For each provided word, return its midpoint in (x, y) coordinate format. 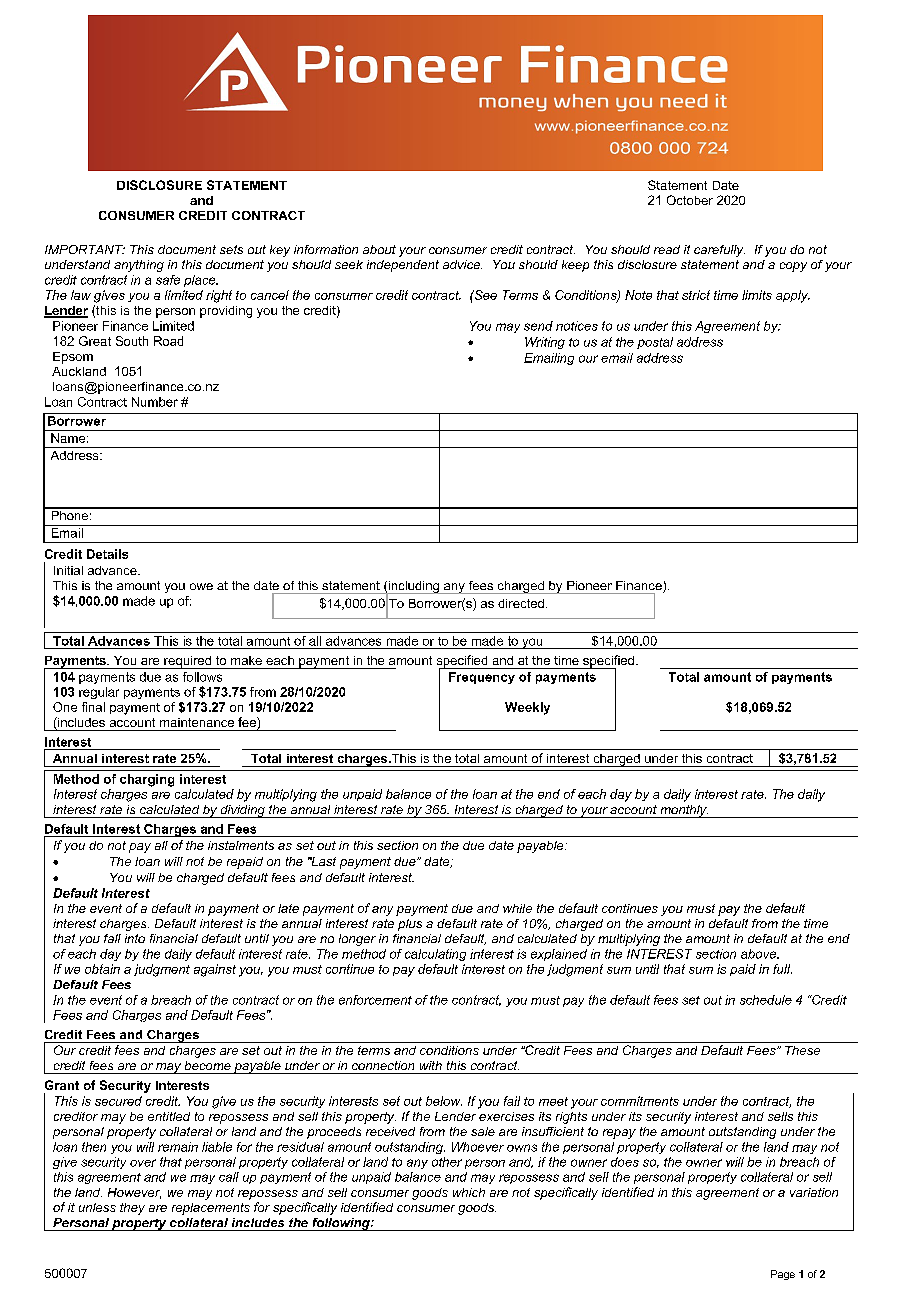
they (132, 1209)
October (690, 200)
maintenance (197, 722)
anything (139, 266)
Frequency (482, 678)
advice (462, 264)
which (469, 1192)
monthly (683, 811)
